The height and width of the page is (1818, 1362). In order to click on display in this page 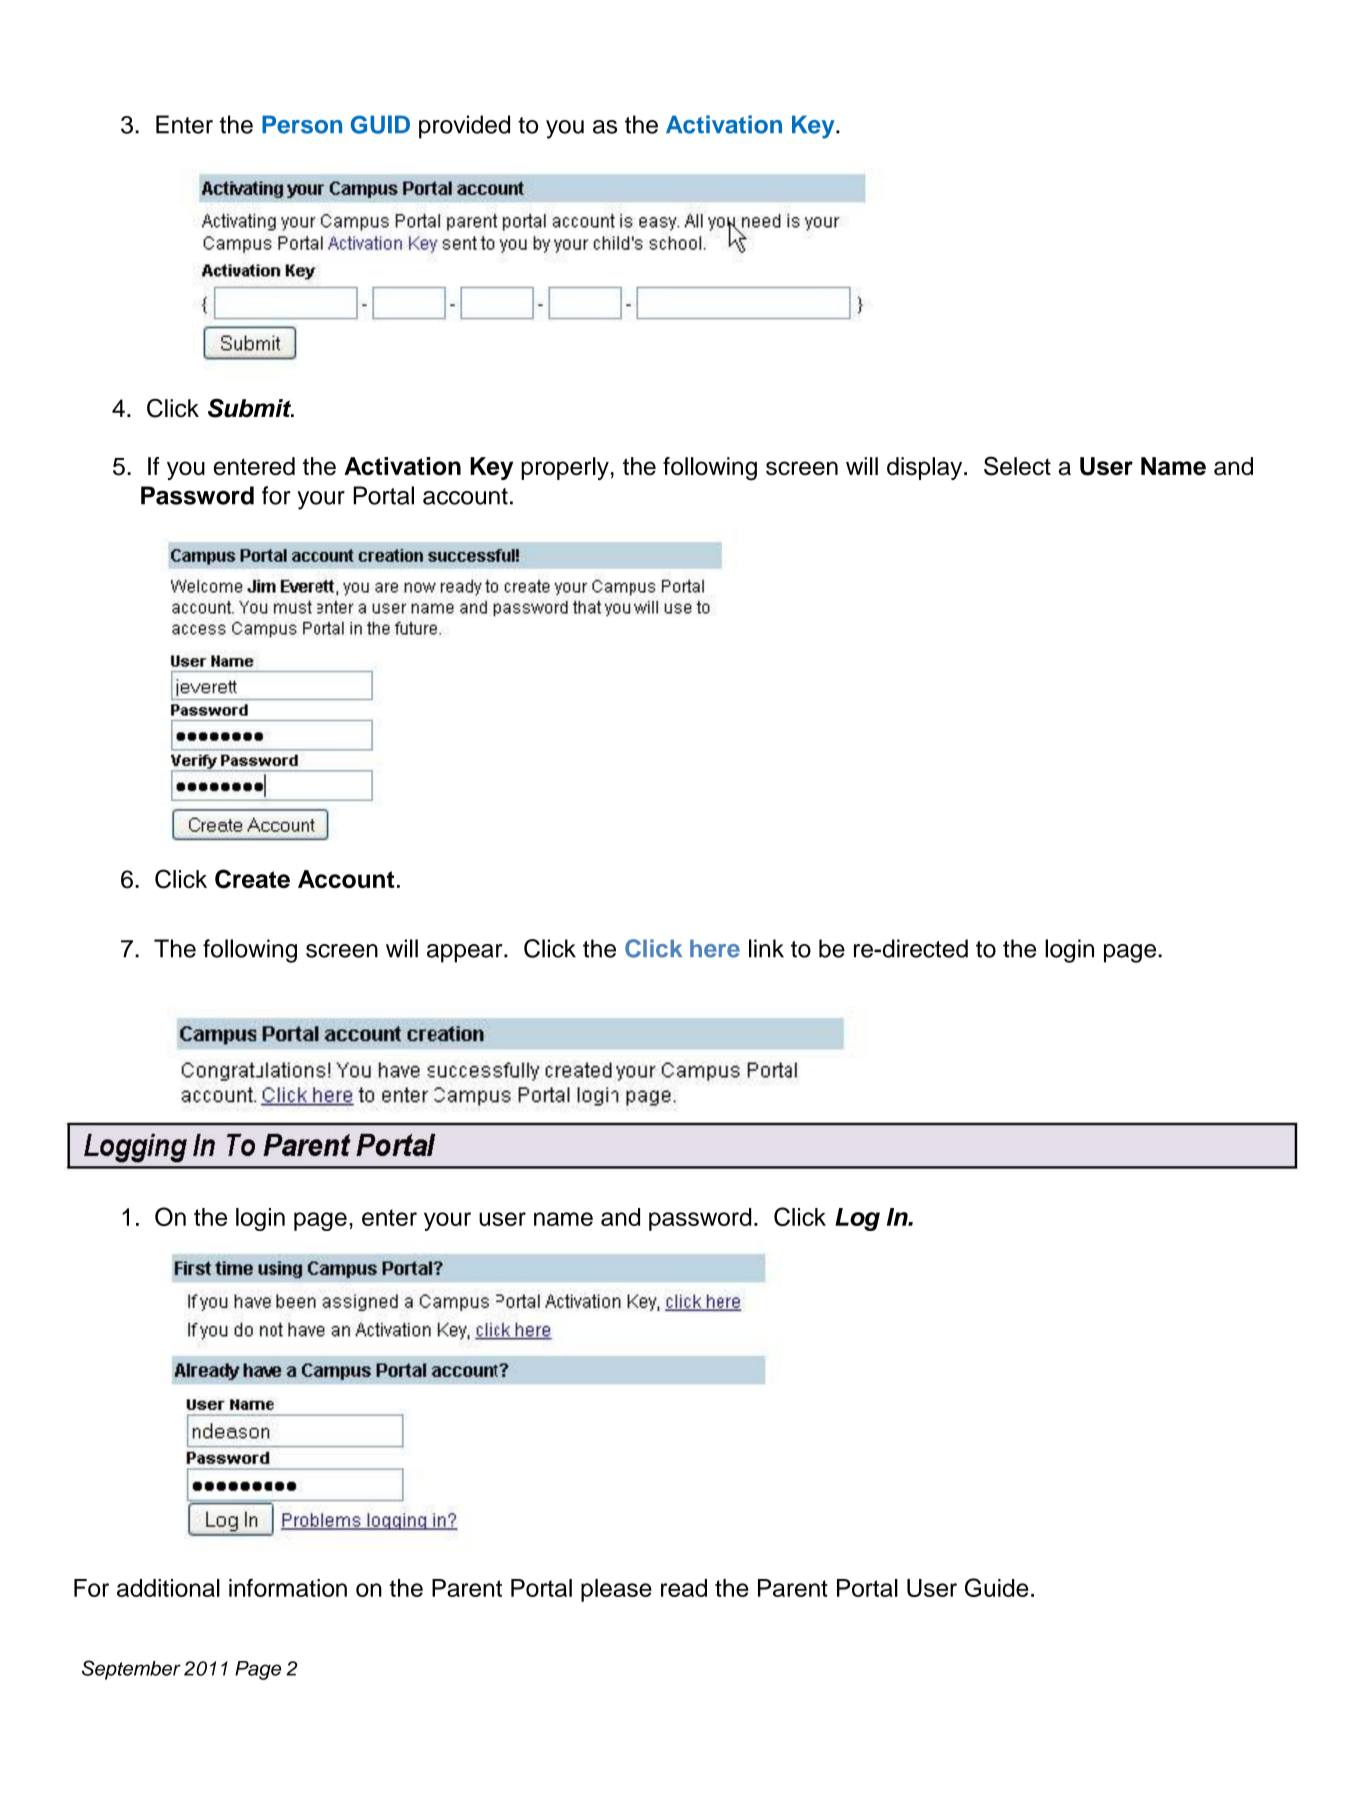, I will do `click(926, 468)`.
